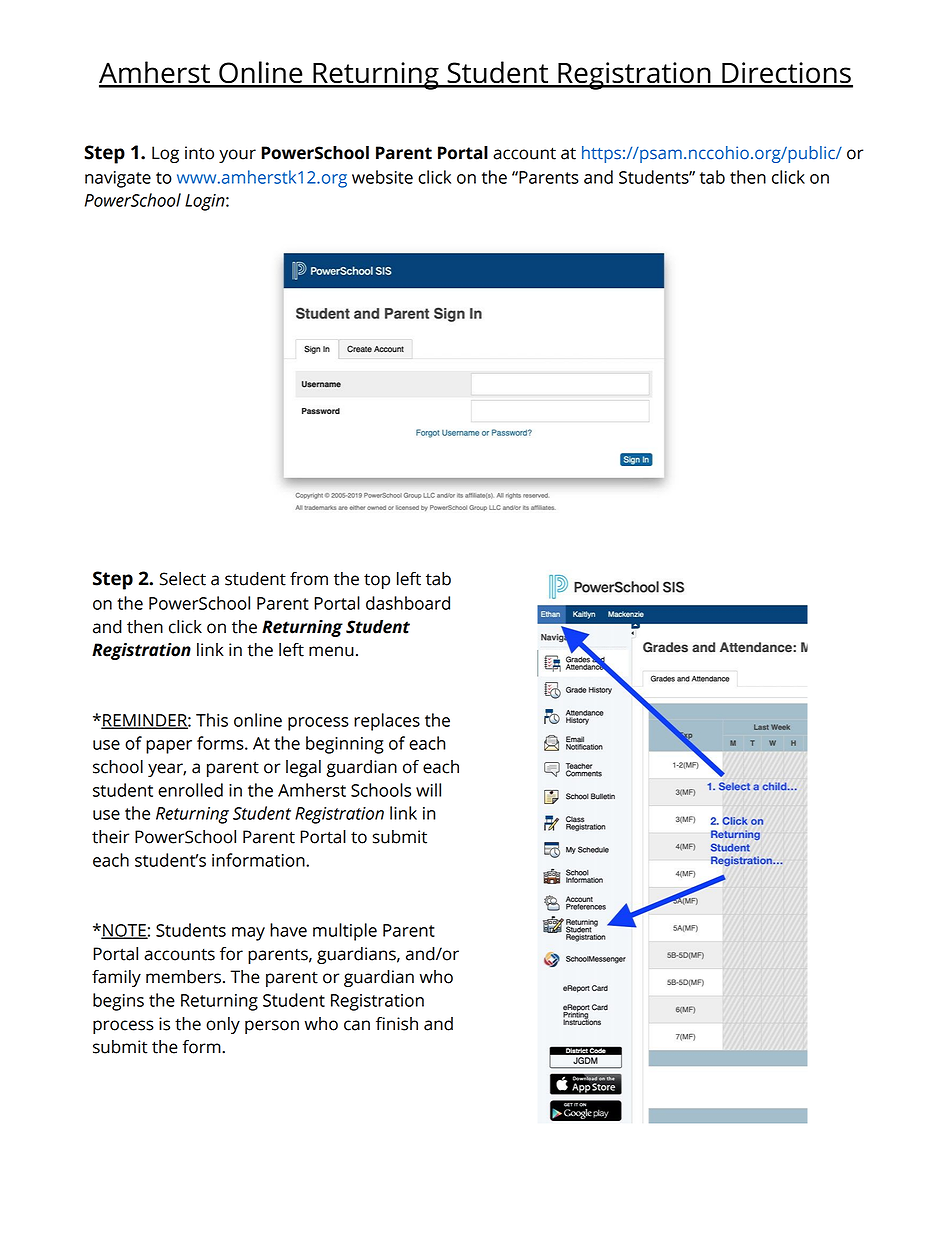 The height and width of the screenshot is (1233, 952). Describe the element at coordinates (303, 768) in the screenshot. I see `legal` at that location.
